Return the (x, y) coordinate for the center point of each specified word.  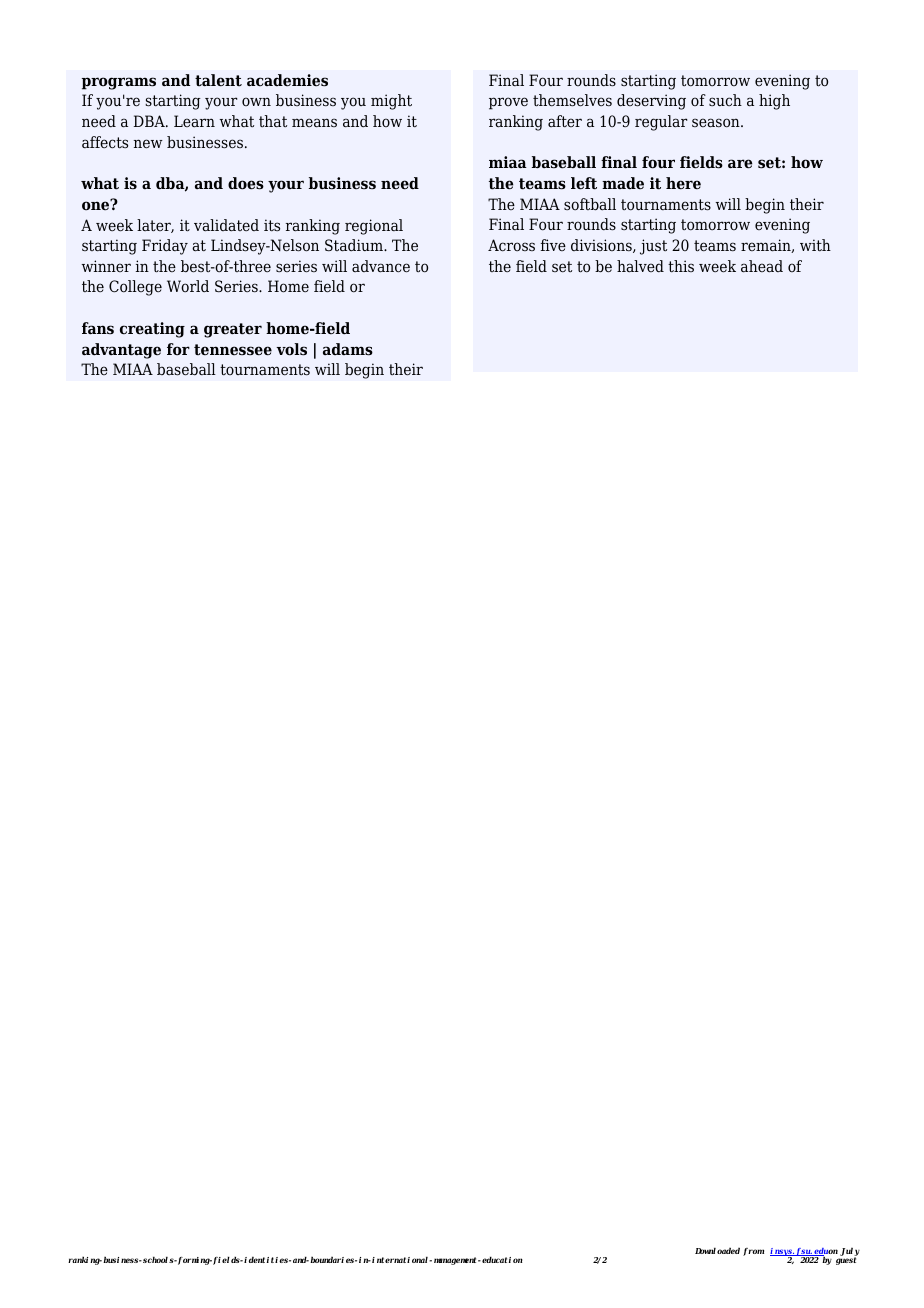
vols (291, 349)
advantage (121, 351)
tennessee (233, 350)
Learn (194, 121)
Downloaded (717, 1250)
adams (348, 349)
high (774, 102)
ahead (762, 266)
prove (508, 103)
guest (846, 1261)
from (753, 1252)
